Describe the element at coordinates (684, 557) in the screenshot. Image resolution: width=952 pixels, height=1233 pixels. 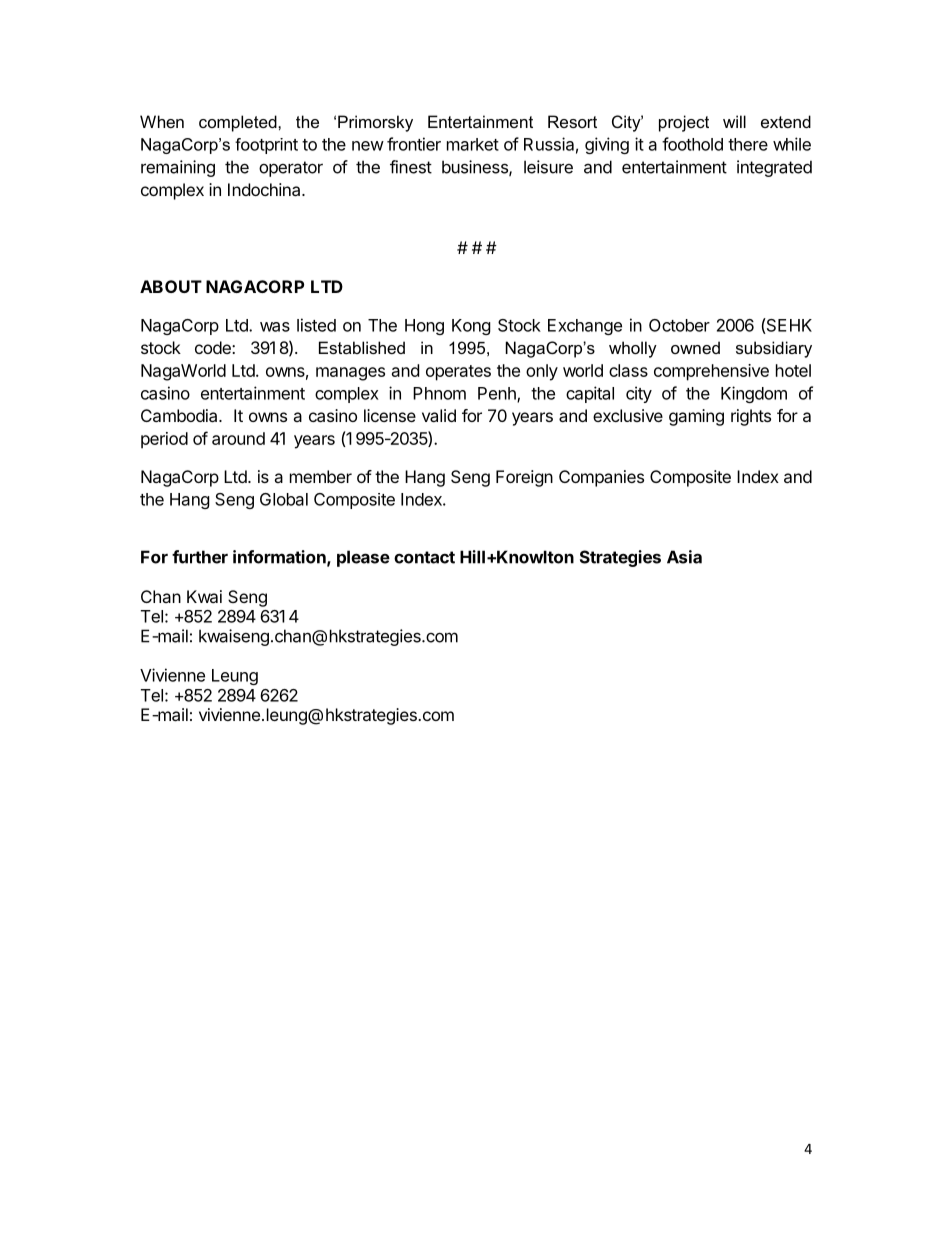
I see `Asia` at that location.
